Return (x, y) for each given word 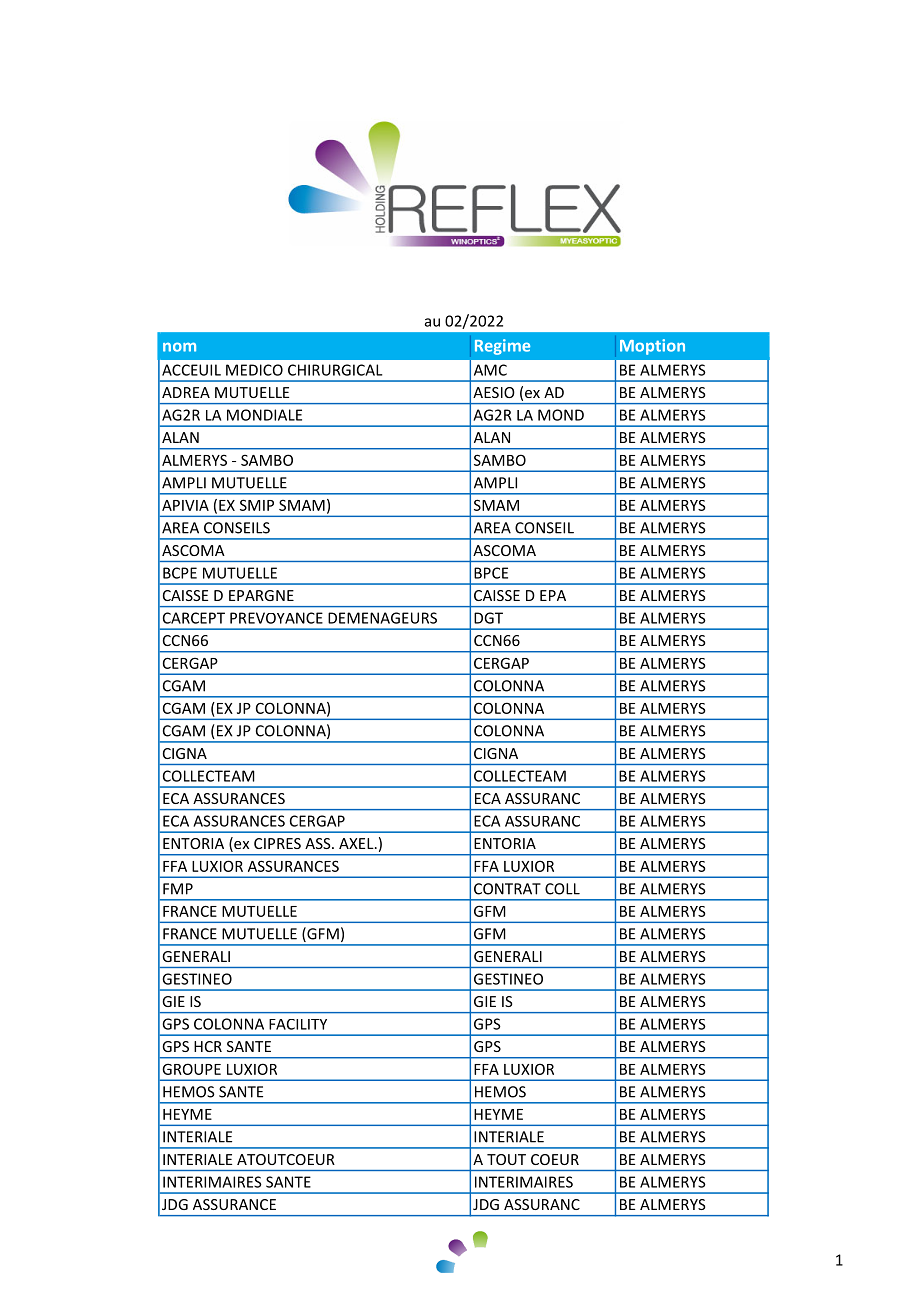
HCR (208, 1046)
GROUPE (191, 1069)
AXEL (357, 843)
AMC (490, 370)
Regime (502, 347)
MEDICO (254, 370)
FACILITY (298, 1024)
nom (179, 347)
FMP (178, 889)
